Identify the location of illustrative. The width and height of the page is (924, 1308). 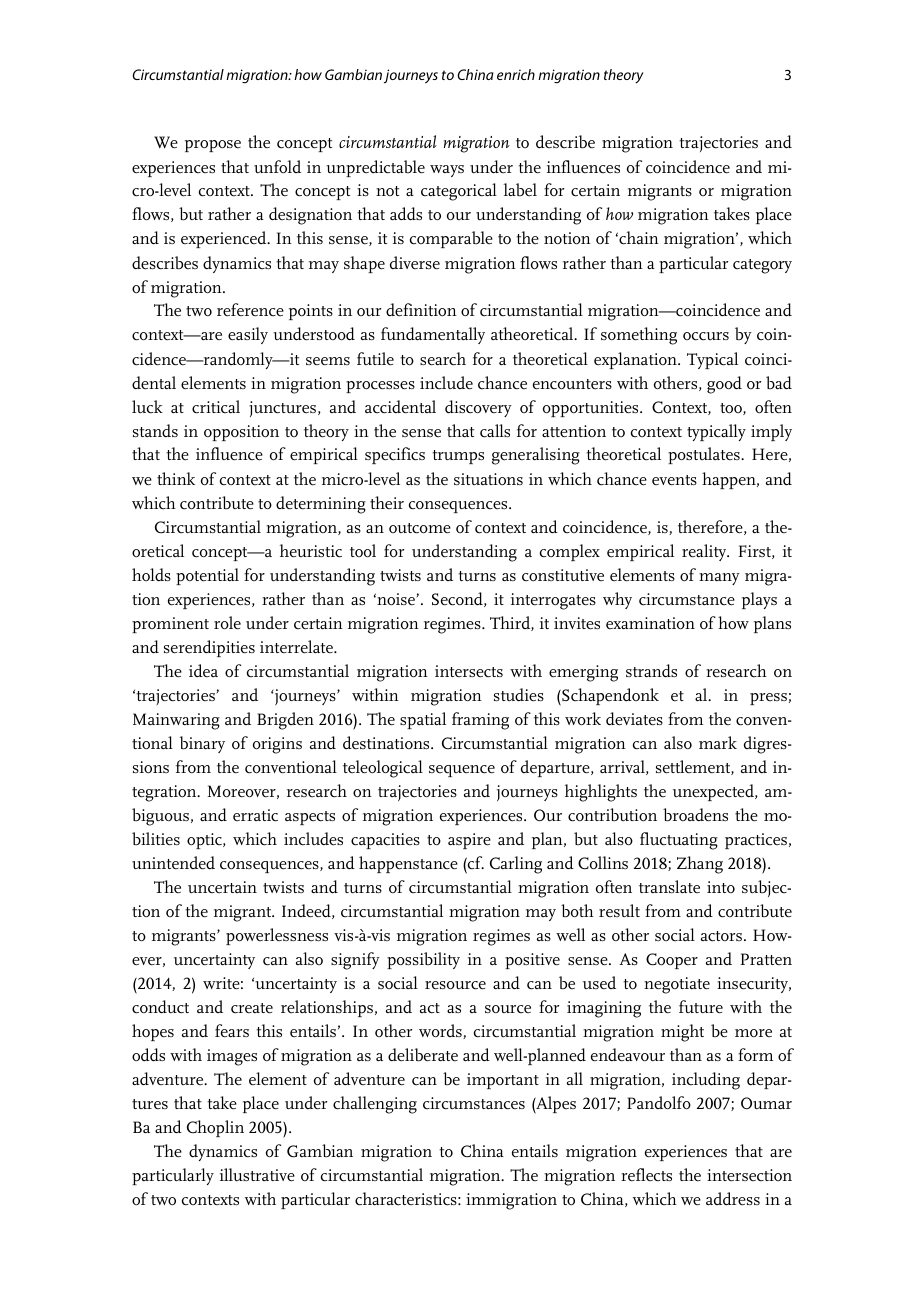
(257, 1175).
